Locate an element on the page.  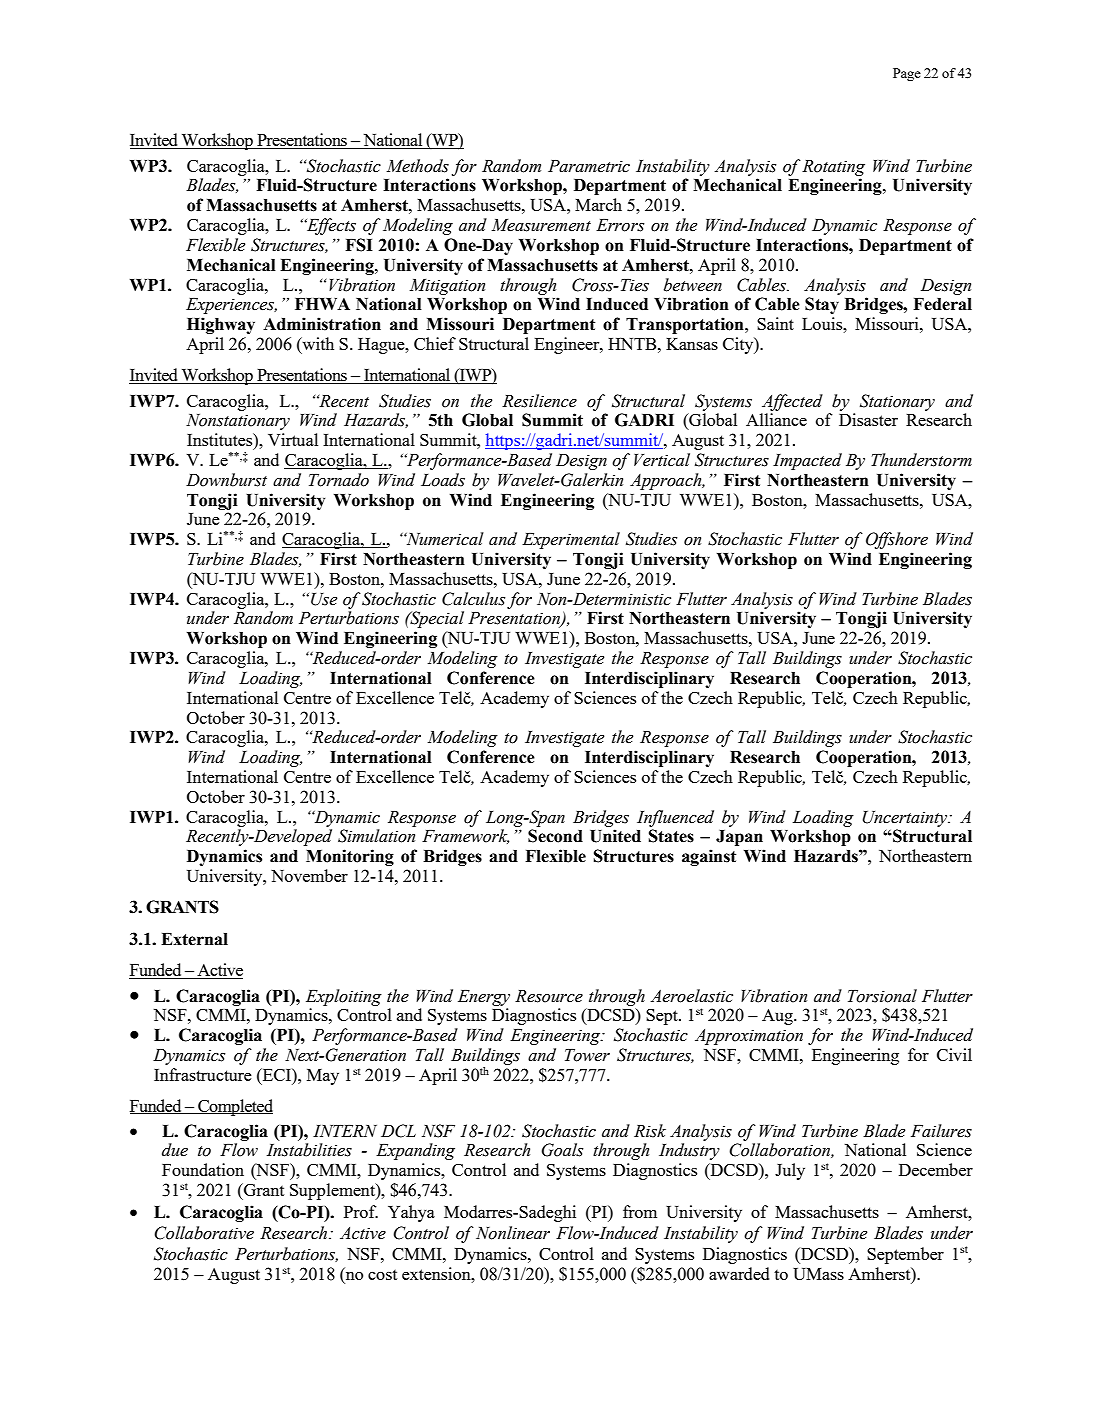
Nonlinear is located at coordinates (513, 1233).
